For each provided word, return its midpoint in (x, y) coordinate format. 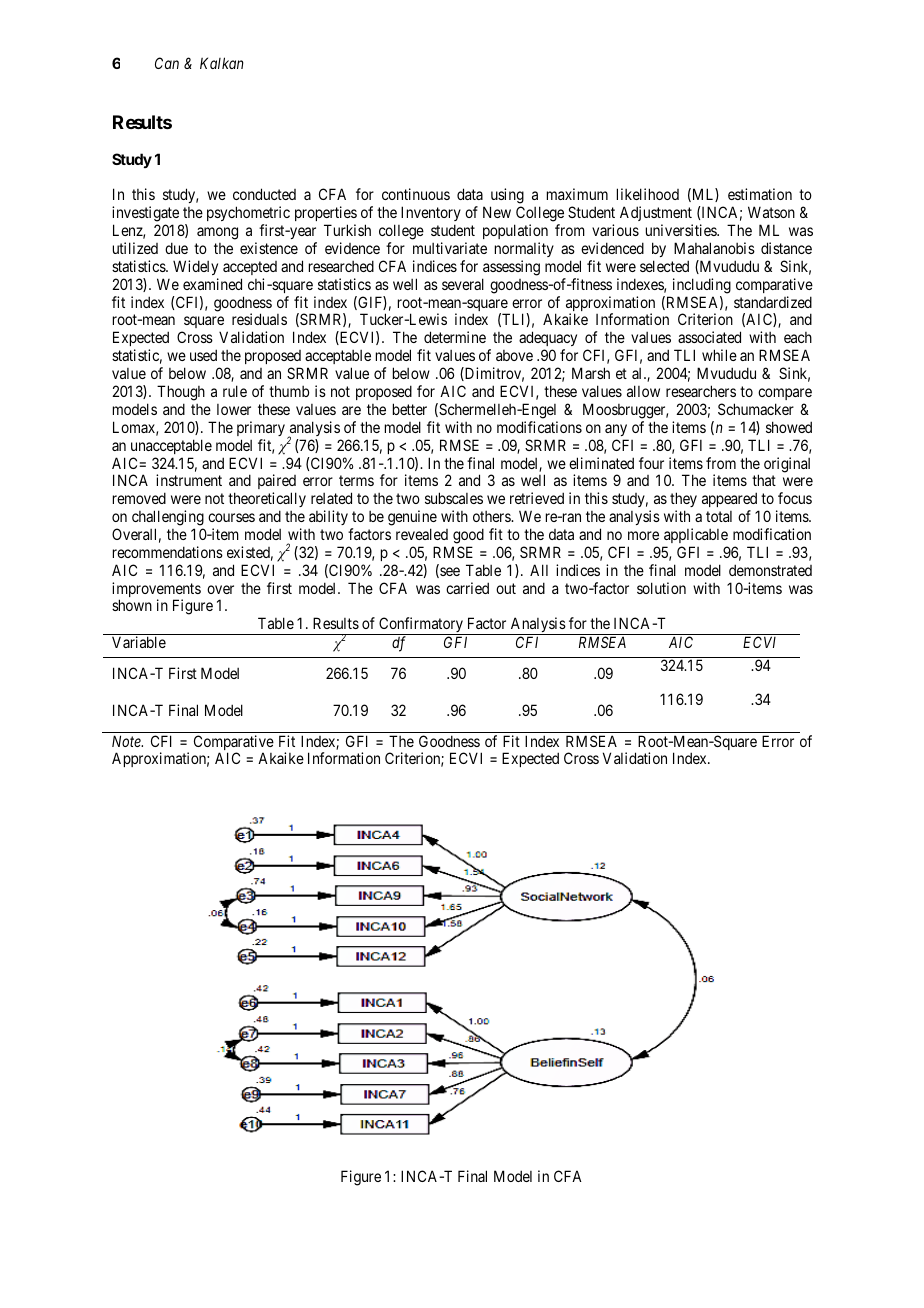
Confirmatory (421, 626)
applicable (696, 535)
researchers (701, 391)
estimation (760, 194)
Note (127, 741)
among (217, 233)
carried (467, 588)
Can (167, 63)
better (410, 409)
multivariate (450, 248)
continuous (416, 194)
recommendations (168, 552)
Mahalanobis (714, 248)
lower (234, 409)
